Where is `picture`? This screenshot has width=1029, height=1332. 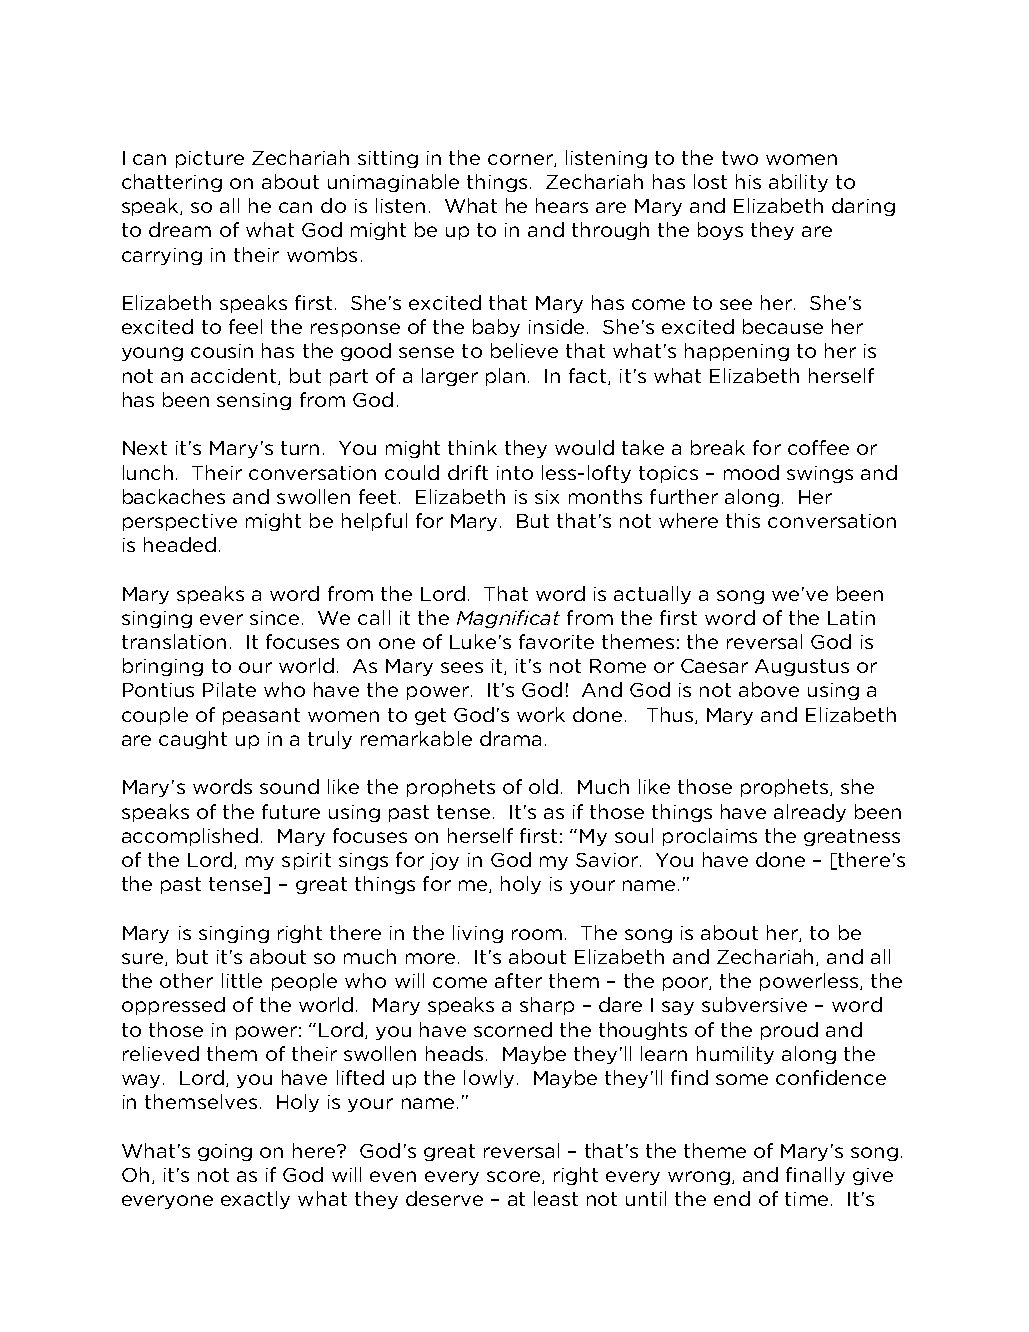
picture is located at coordinates (210, 159).
